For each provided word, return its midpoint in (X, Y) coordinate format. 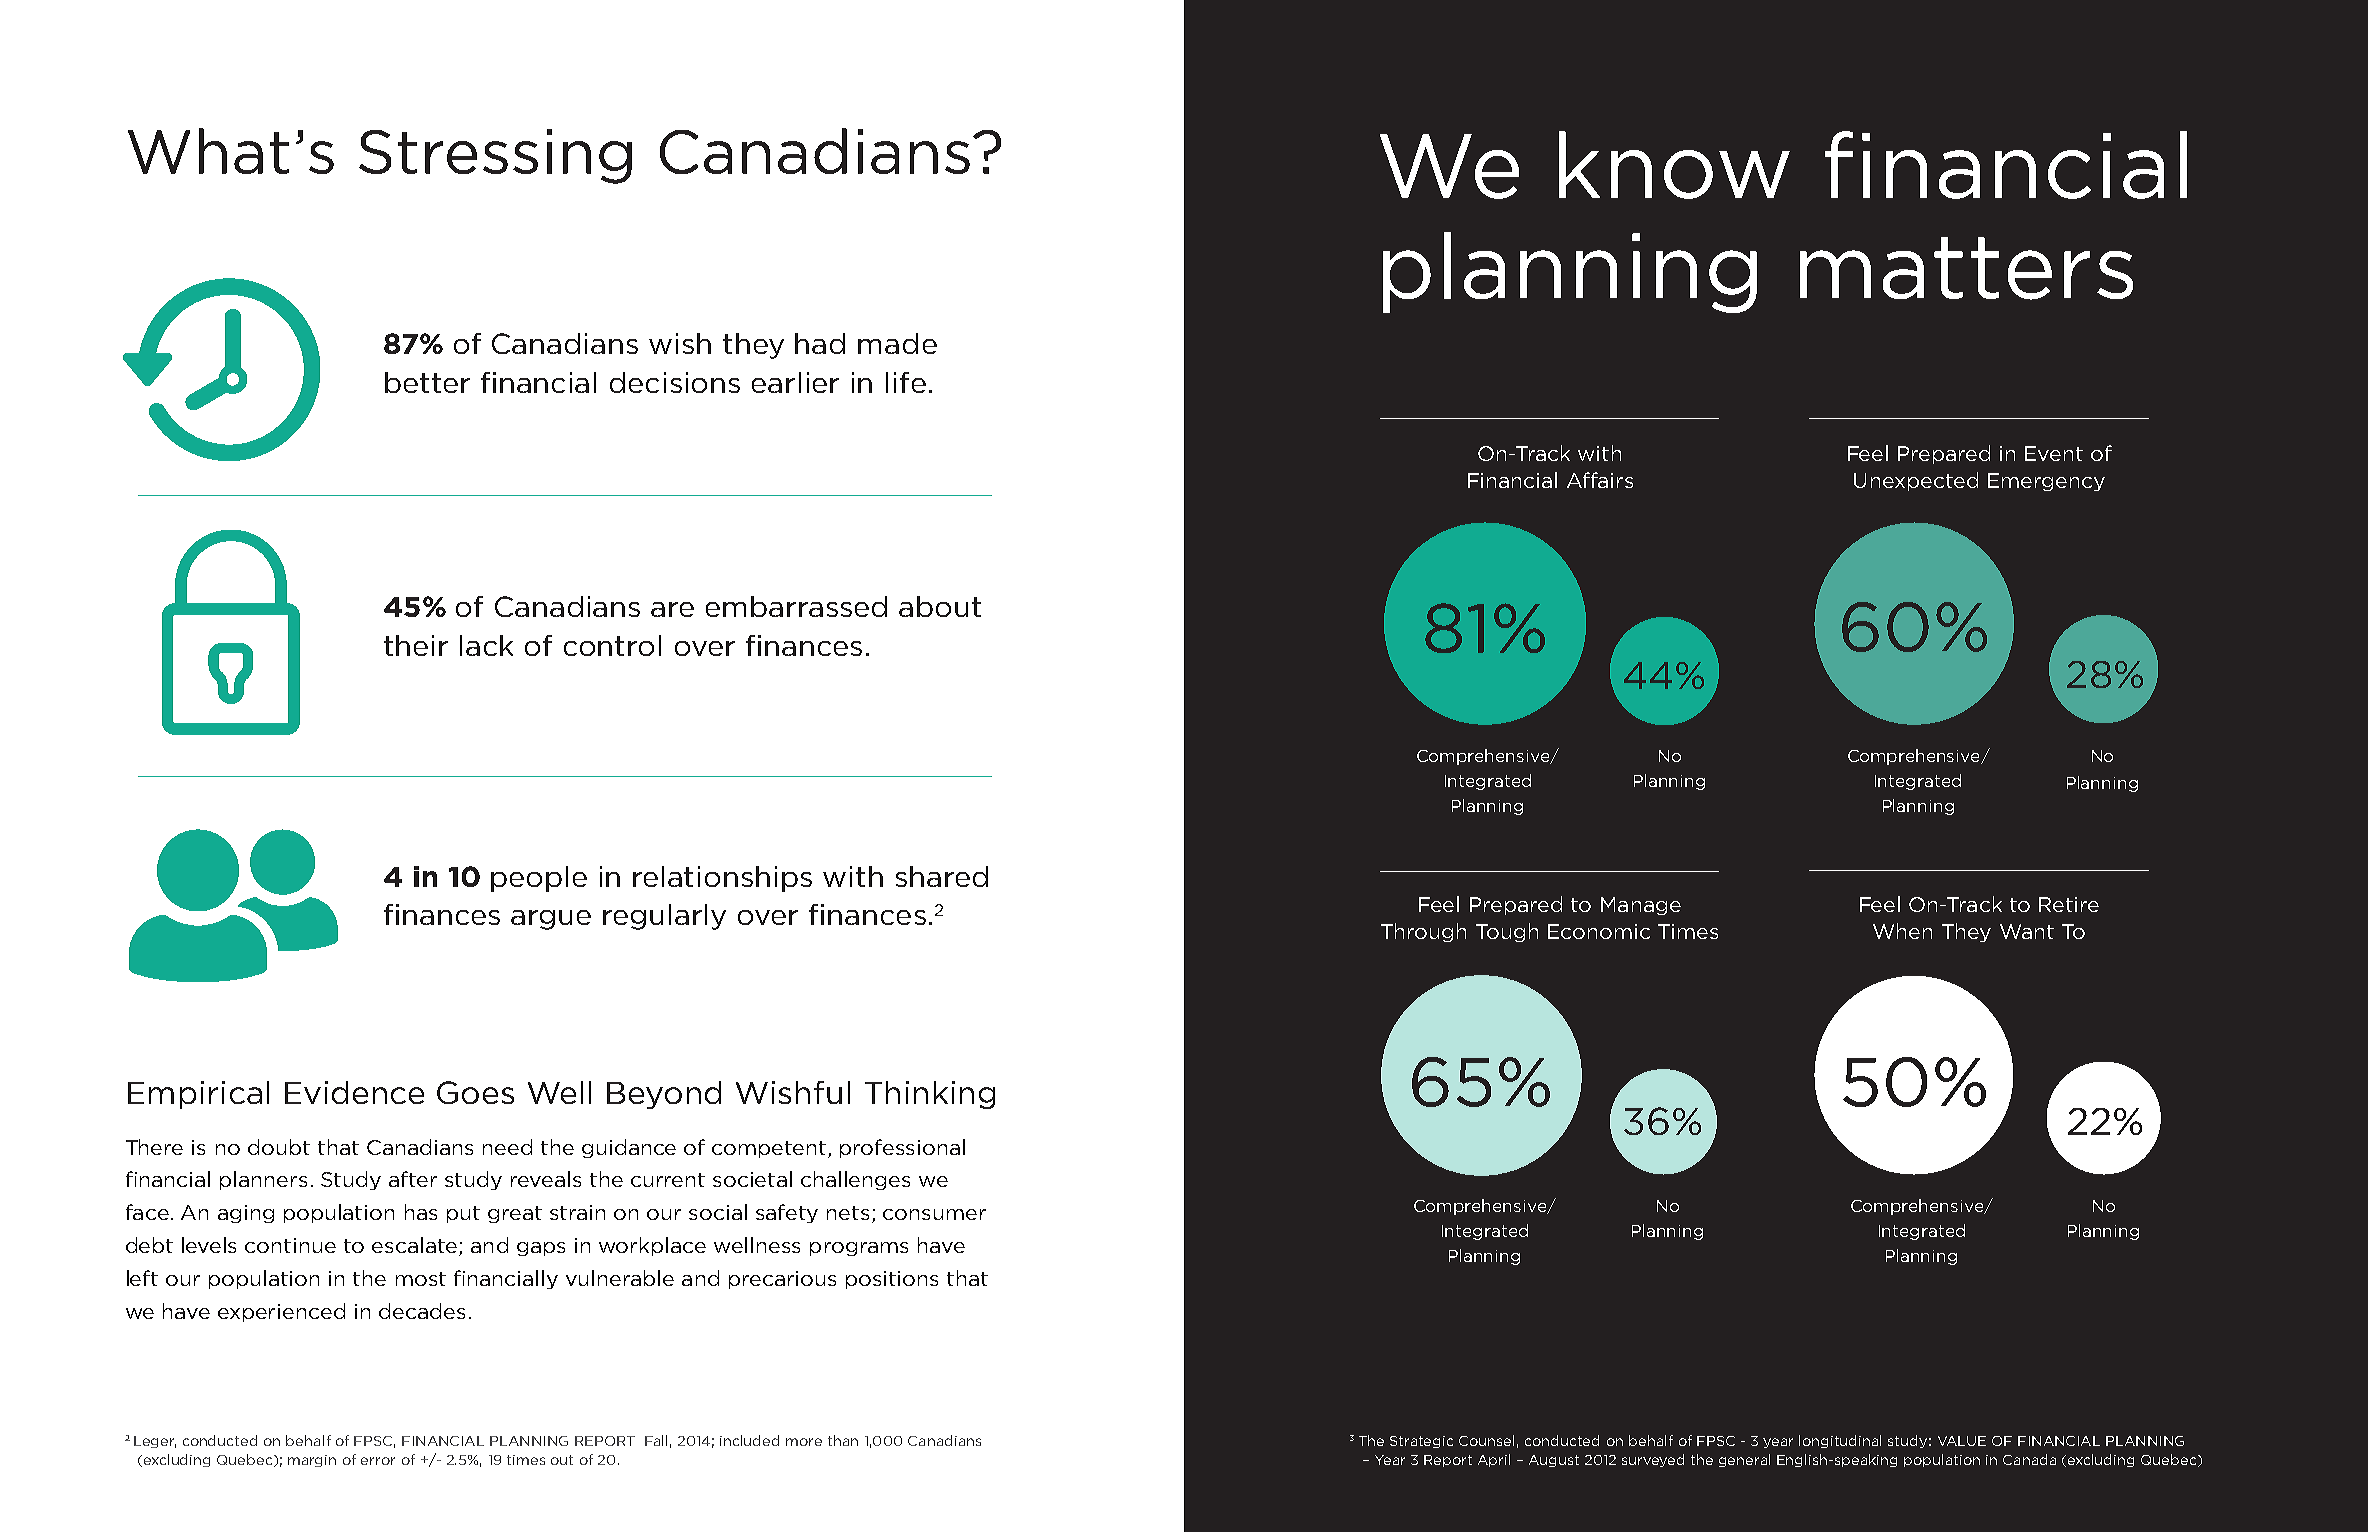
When (1902, 931)
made (897, 343)
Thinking (930, 1095)
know (1674, 165)
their (416, 645)
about (940, 606)
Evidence (354, 1092)
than (843, 1440)
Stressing (495, 156)
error (378, 1461)
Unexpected (1916, 481)
